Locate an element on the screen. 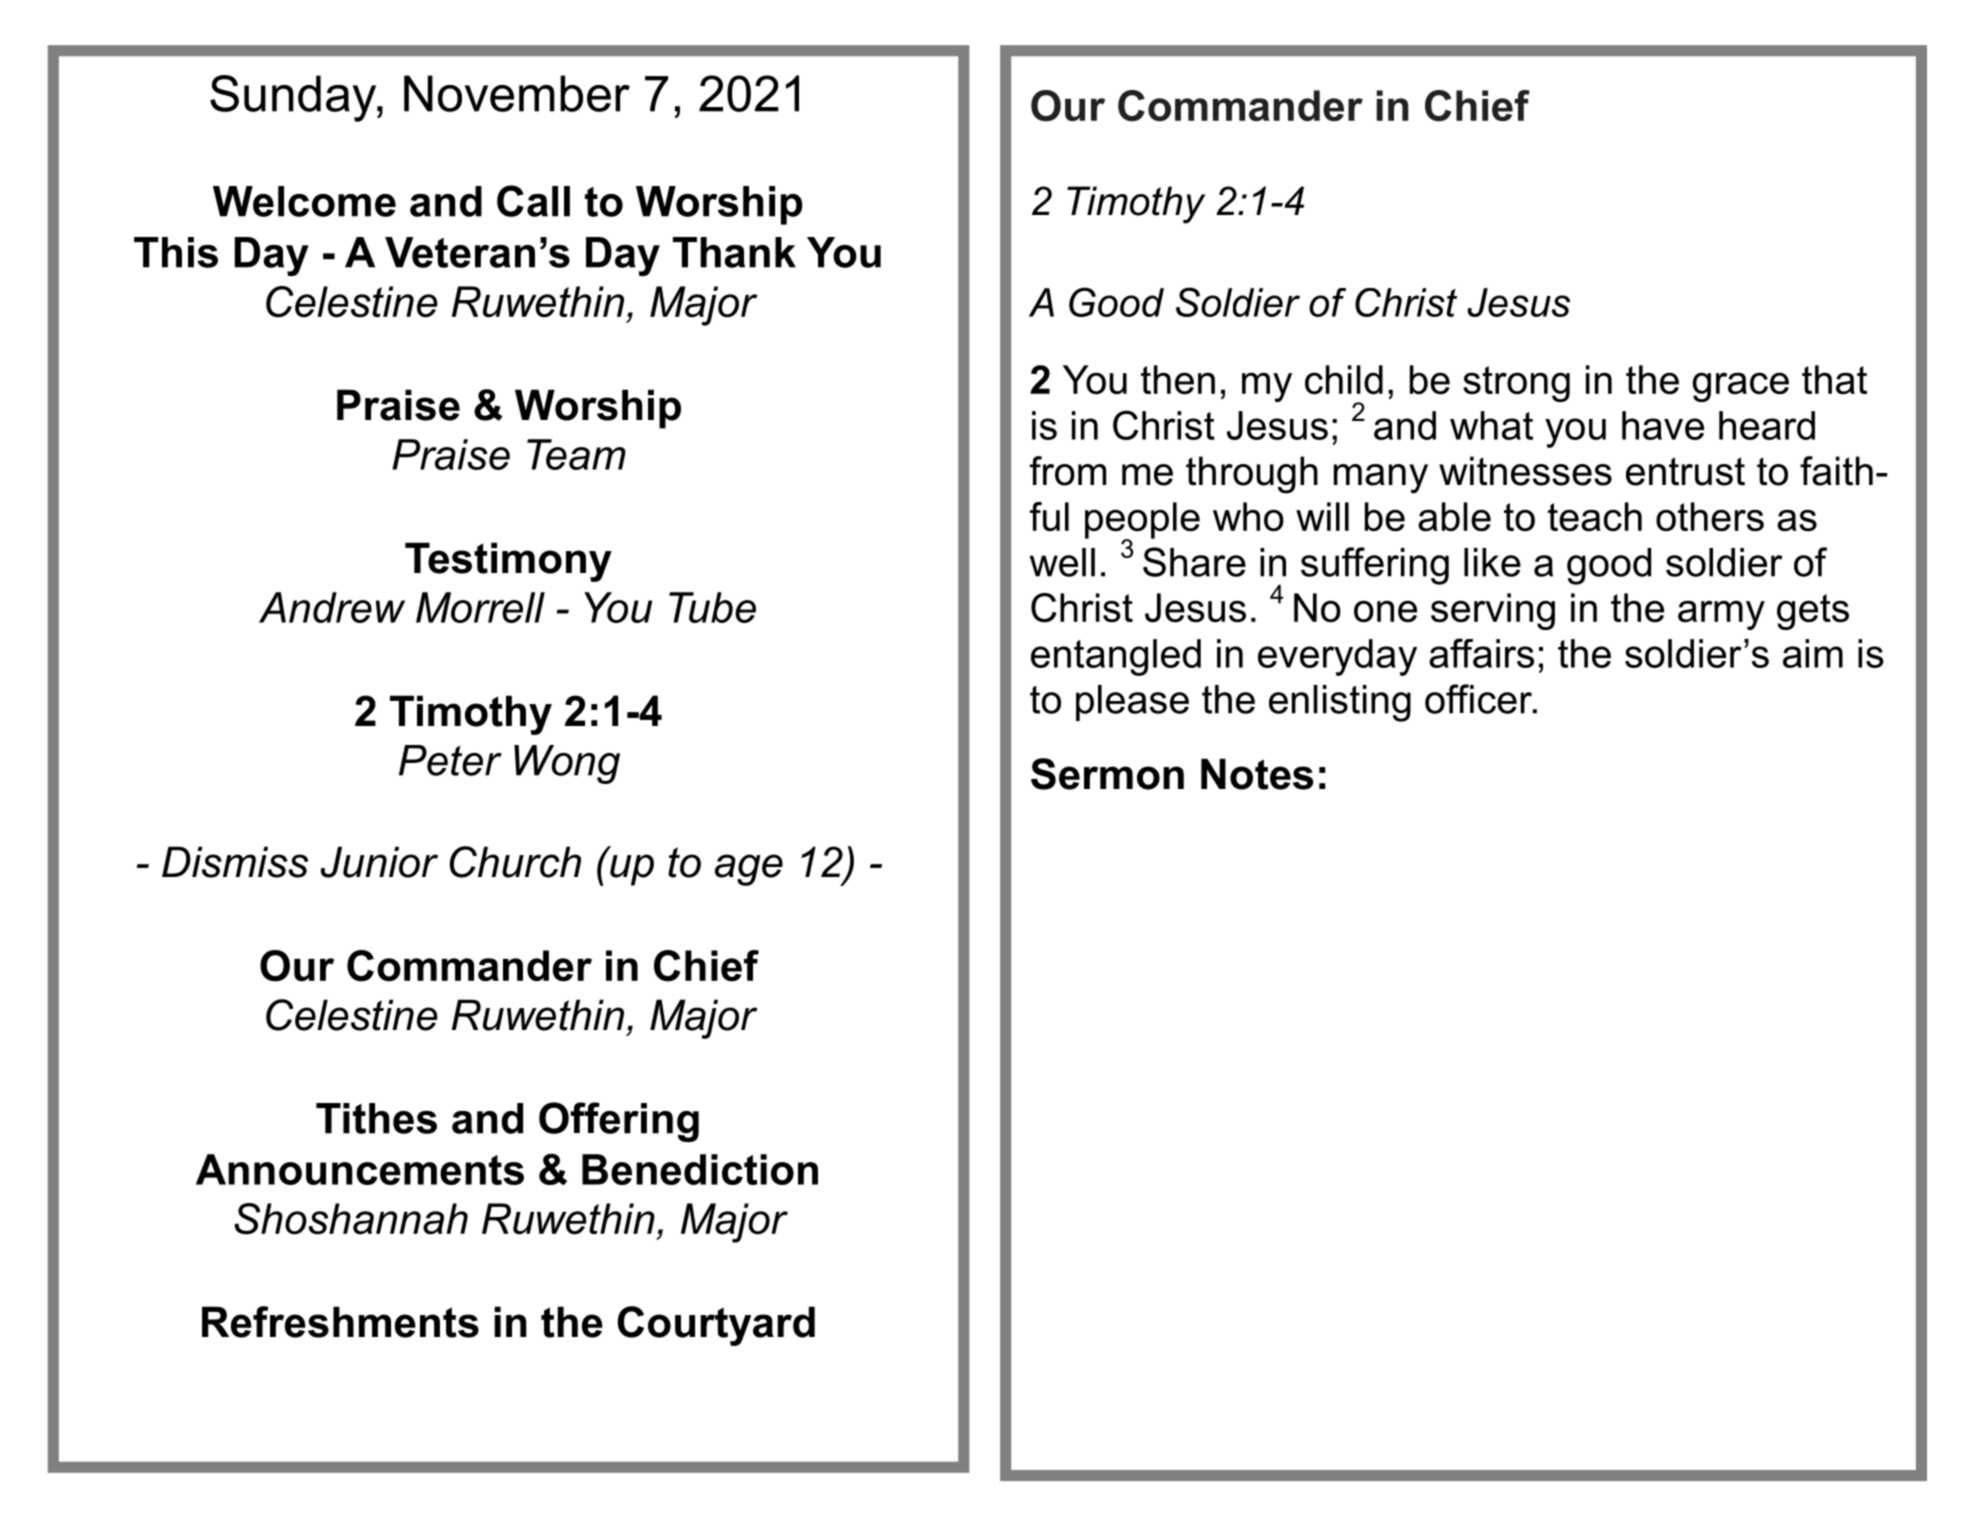 Image resolution: width=1963 pixels, height=1517 pixels. officer is located at coordinates (1479, 699).
